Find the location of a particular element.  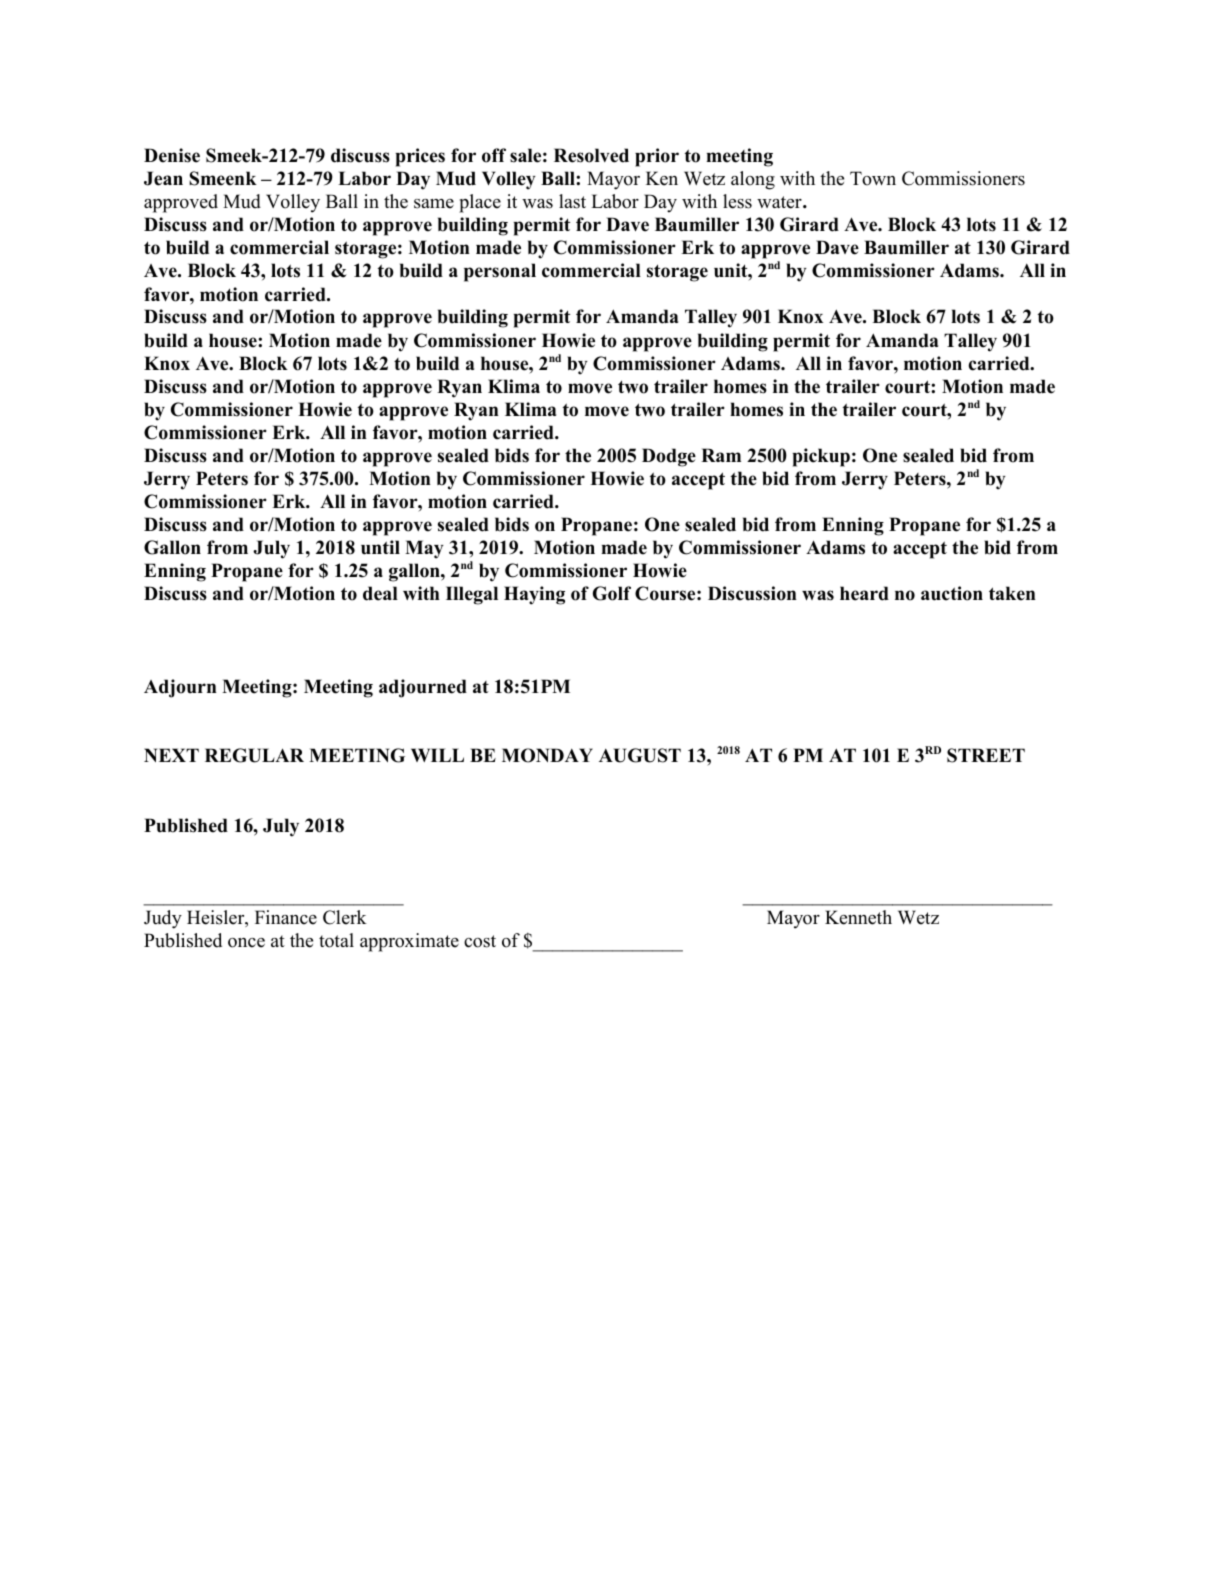

Golf is located at coordinates (612, 593).
